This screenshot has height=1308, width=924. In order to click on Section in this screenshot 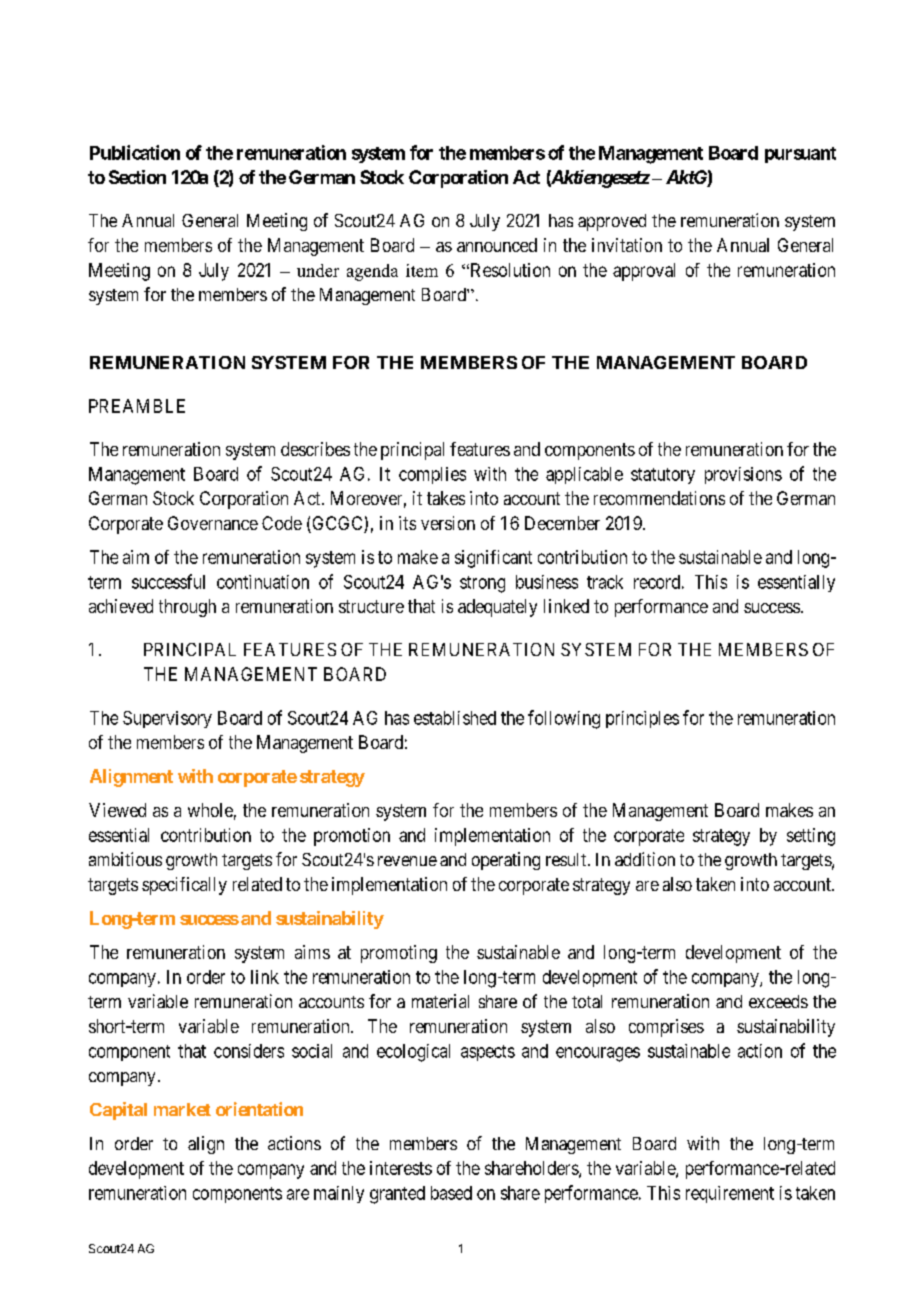, I will do `click(137, 177)`.
